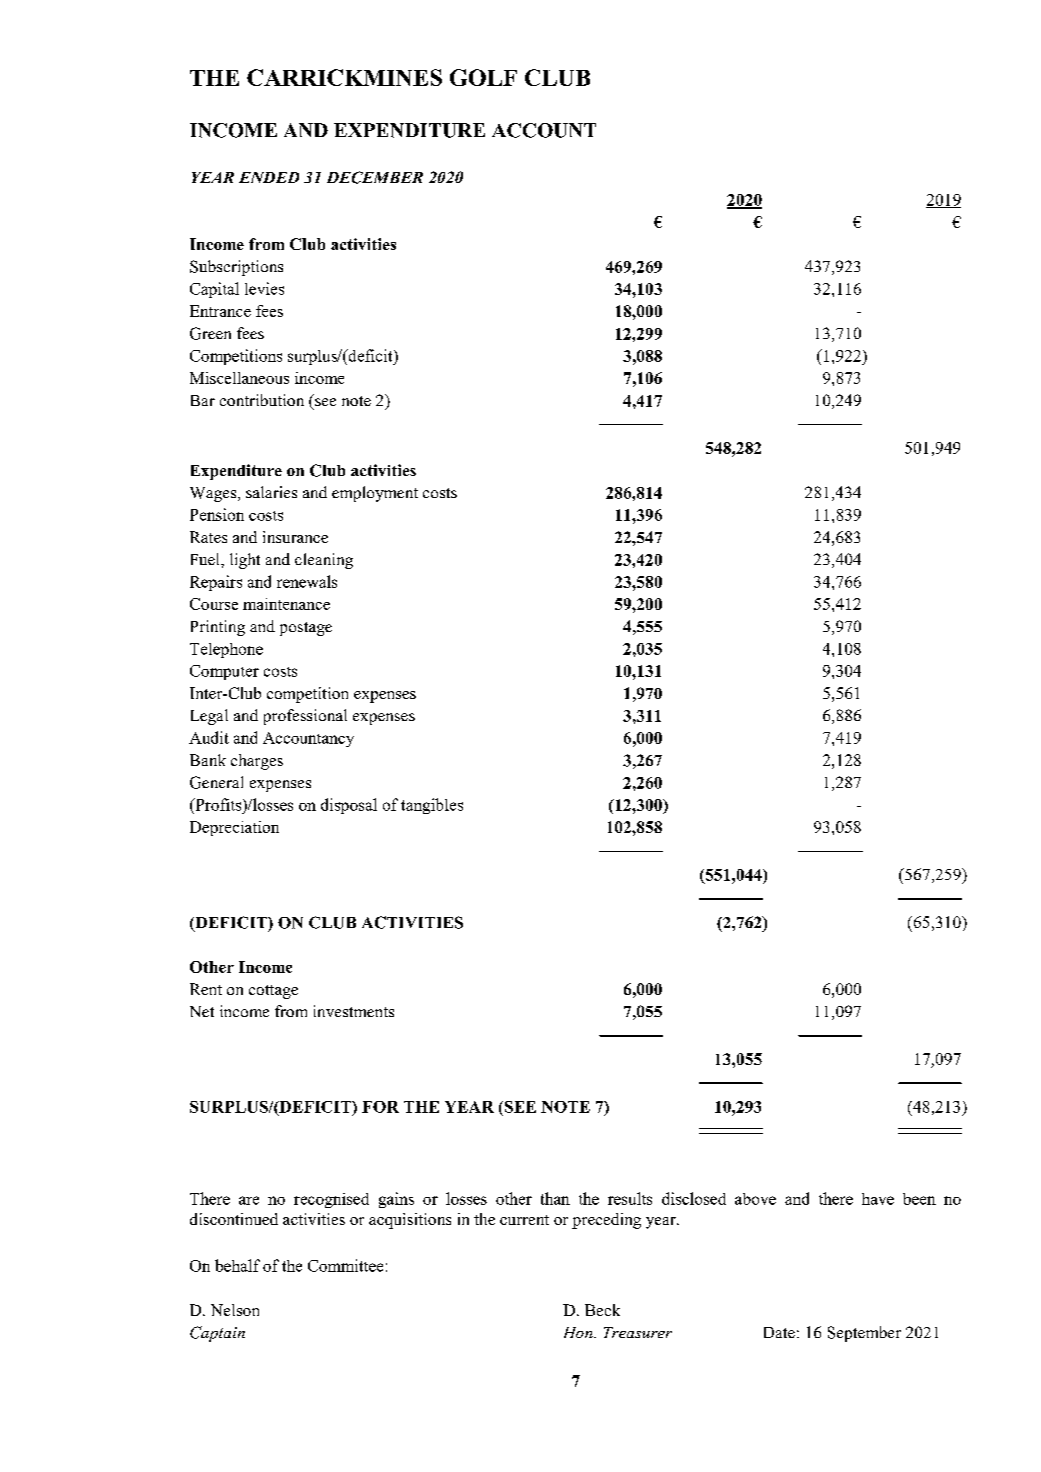 The width and height of the document is (1041, 1472). I want to click on investments, so click(354, 1011).
